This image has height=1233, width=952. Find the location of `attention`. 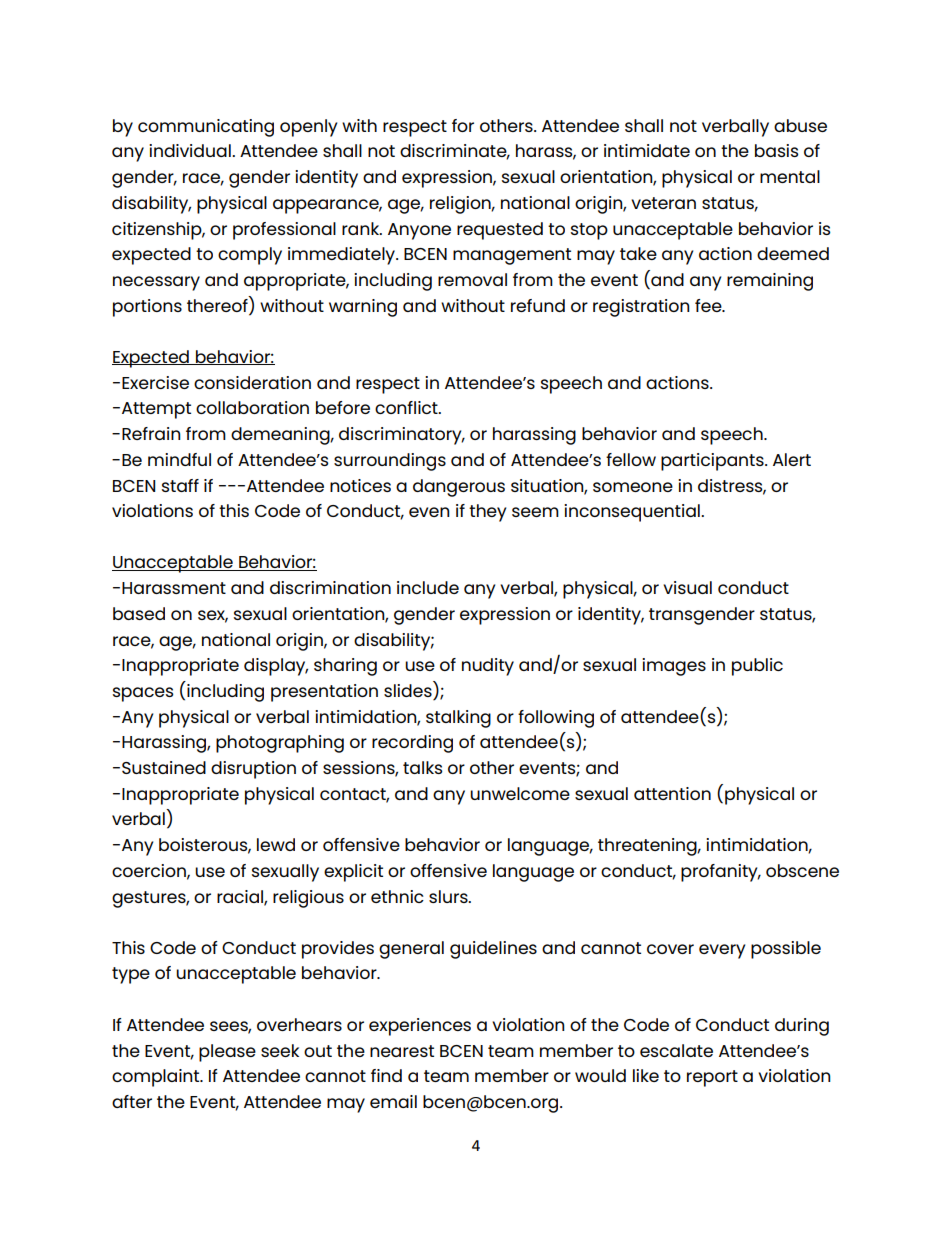

attention is located at coordinates (672, 793).
